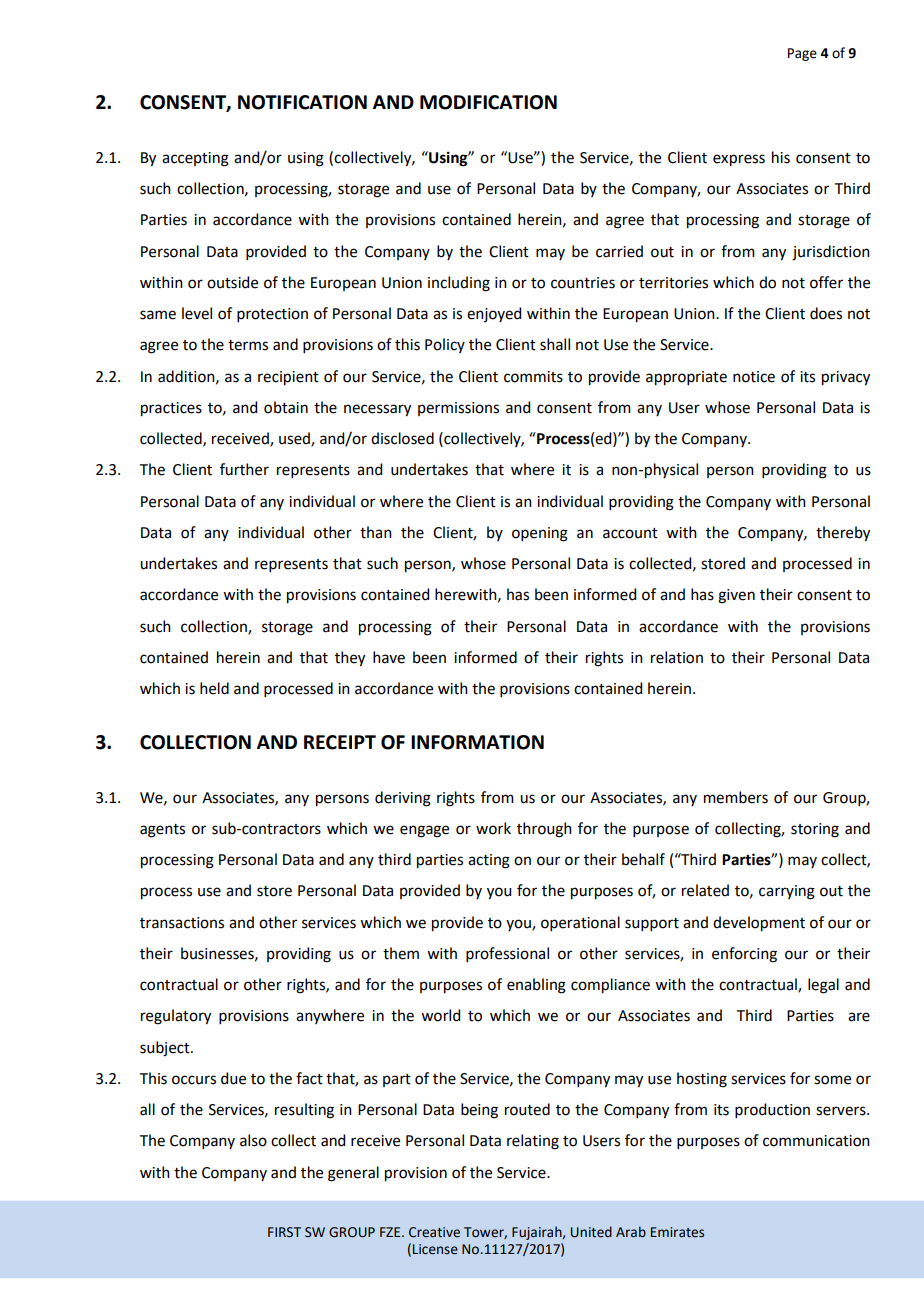  Describe the element at coordinates (434, 1232) in the screenshot. I see `Creative` at that location.
